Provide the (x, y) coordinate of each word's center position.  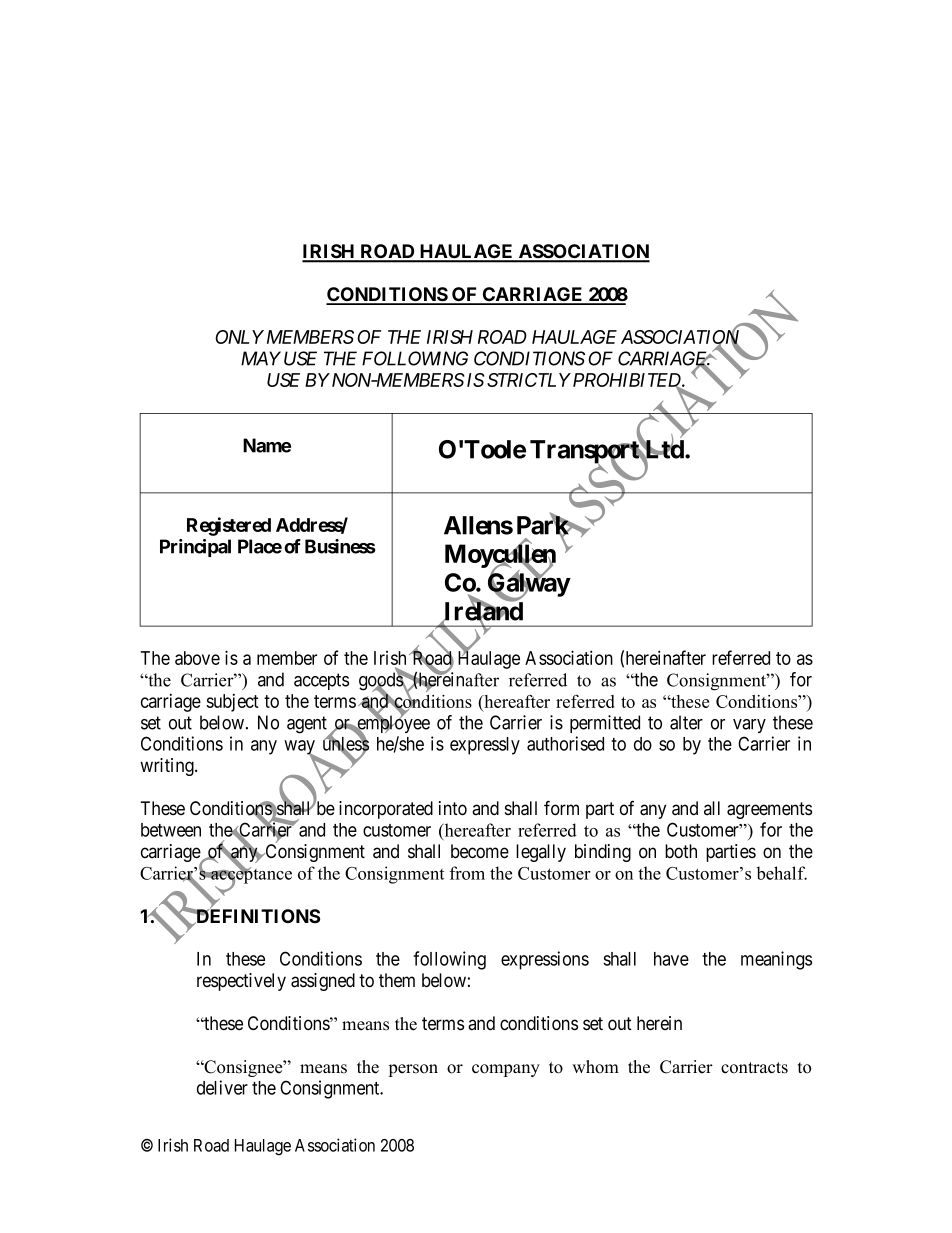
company (506, 1070)
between (171, 830)
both (681, 851)
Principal (195, 548)
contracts (754, 1068)
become (480, 851)
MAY (261, 358)
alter (686, 722)
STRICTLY (529, 380)
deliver (222, 1087)
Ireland (482, 612)
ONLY (239, 337)
